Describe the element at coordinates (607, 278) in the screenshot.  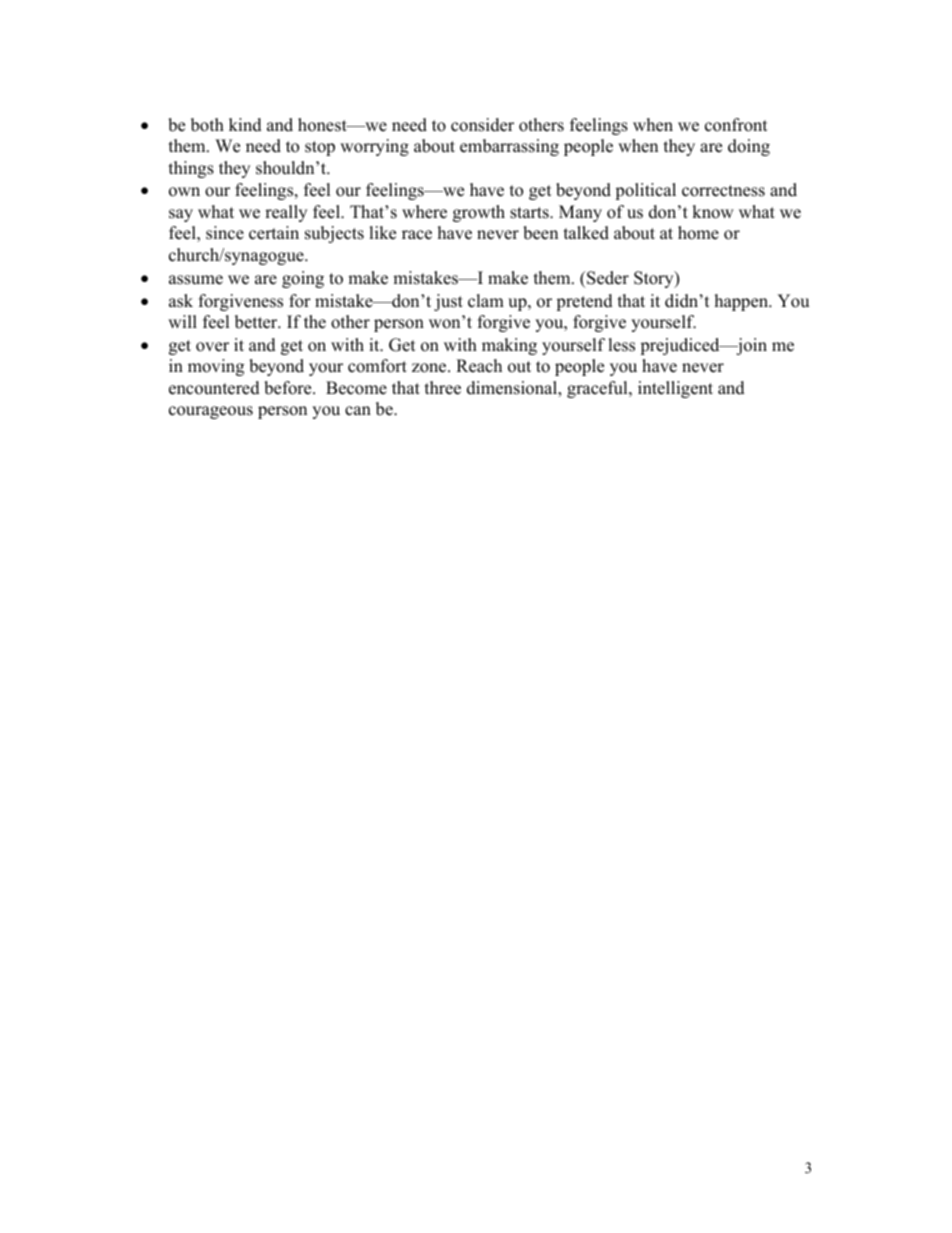
I see `Seder` at that location.
